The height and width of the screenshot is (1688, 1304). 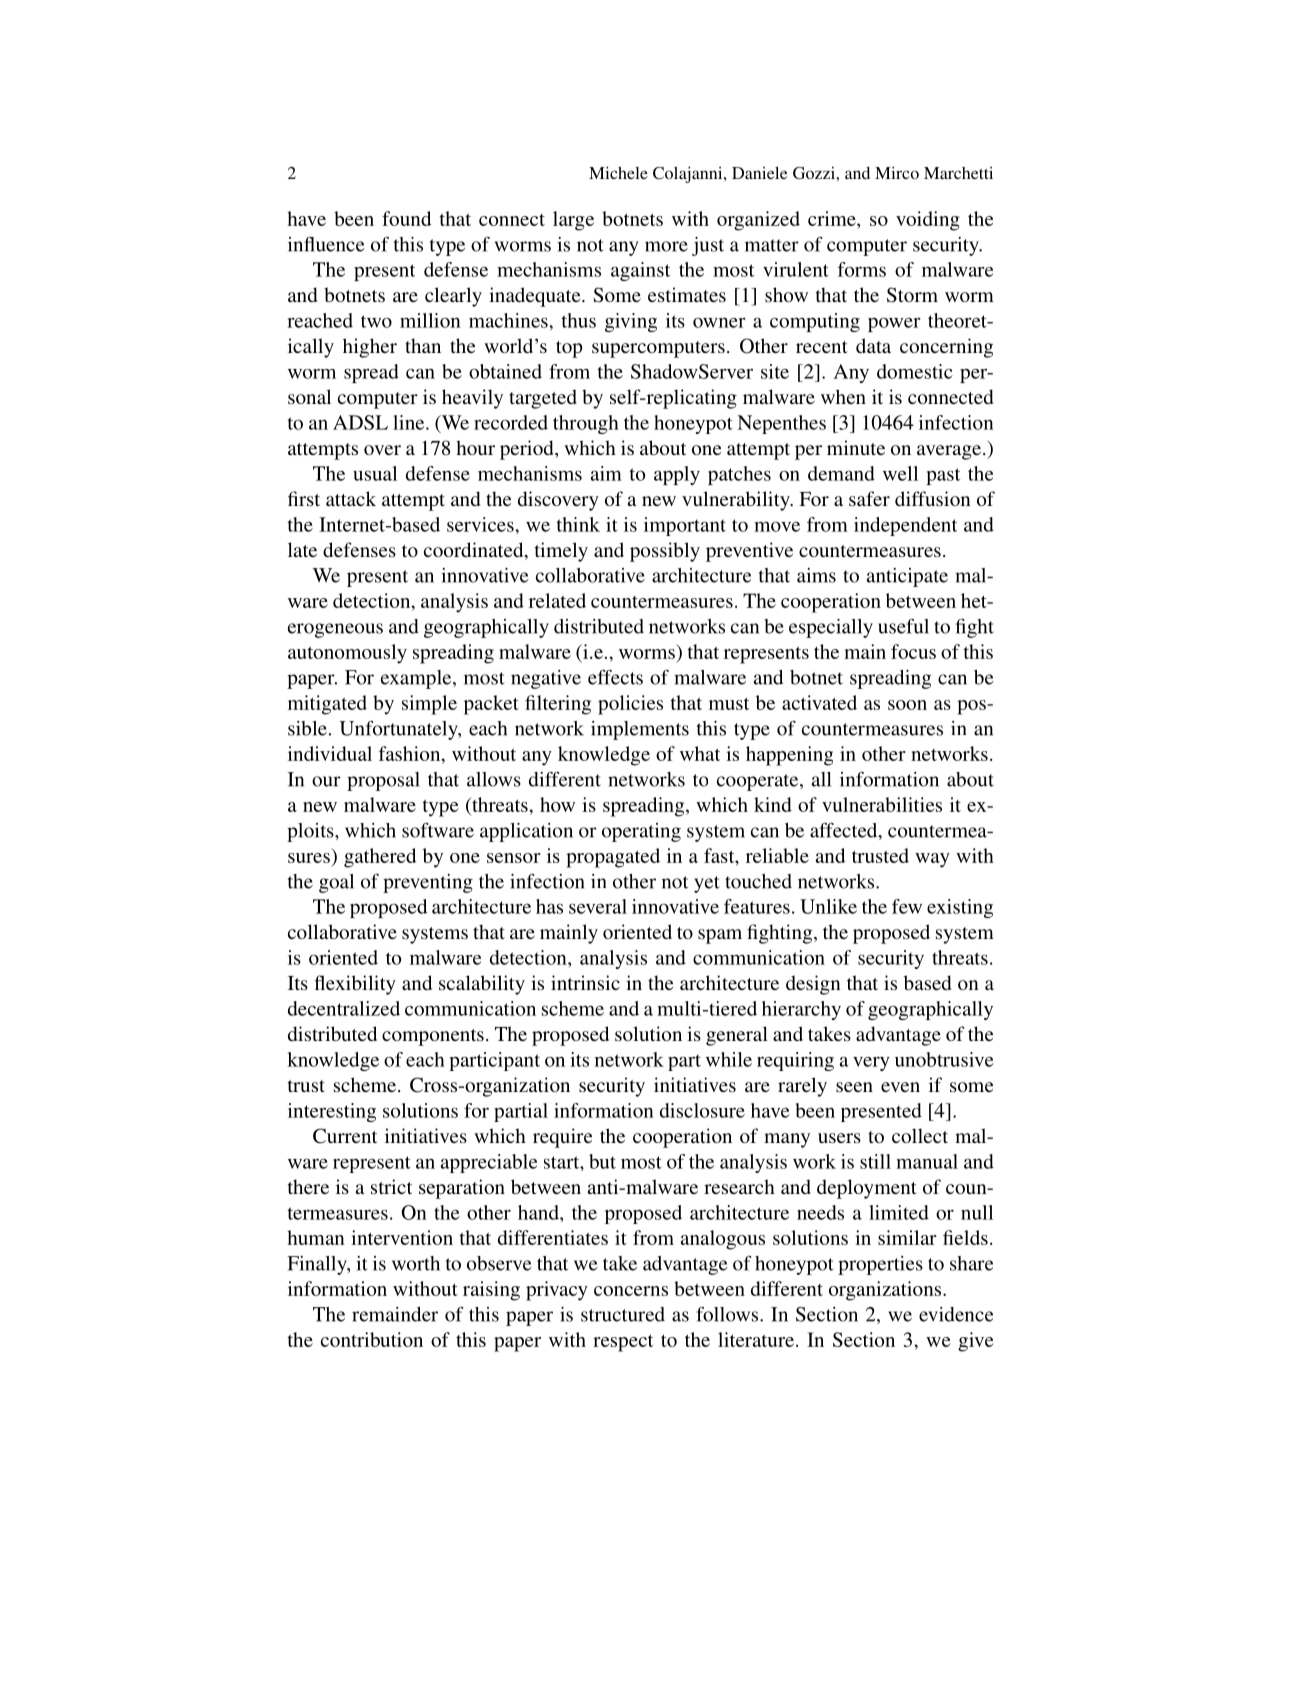 I want to click on implements, so click(x=640, y=730).
